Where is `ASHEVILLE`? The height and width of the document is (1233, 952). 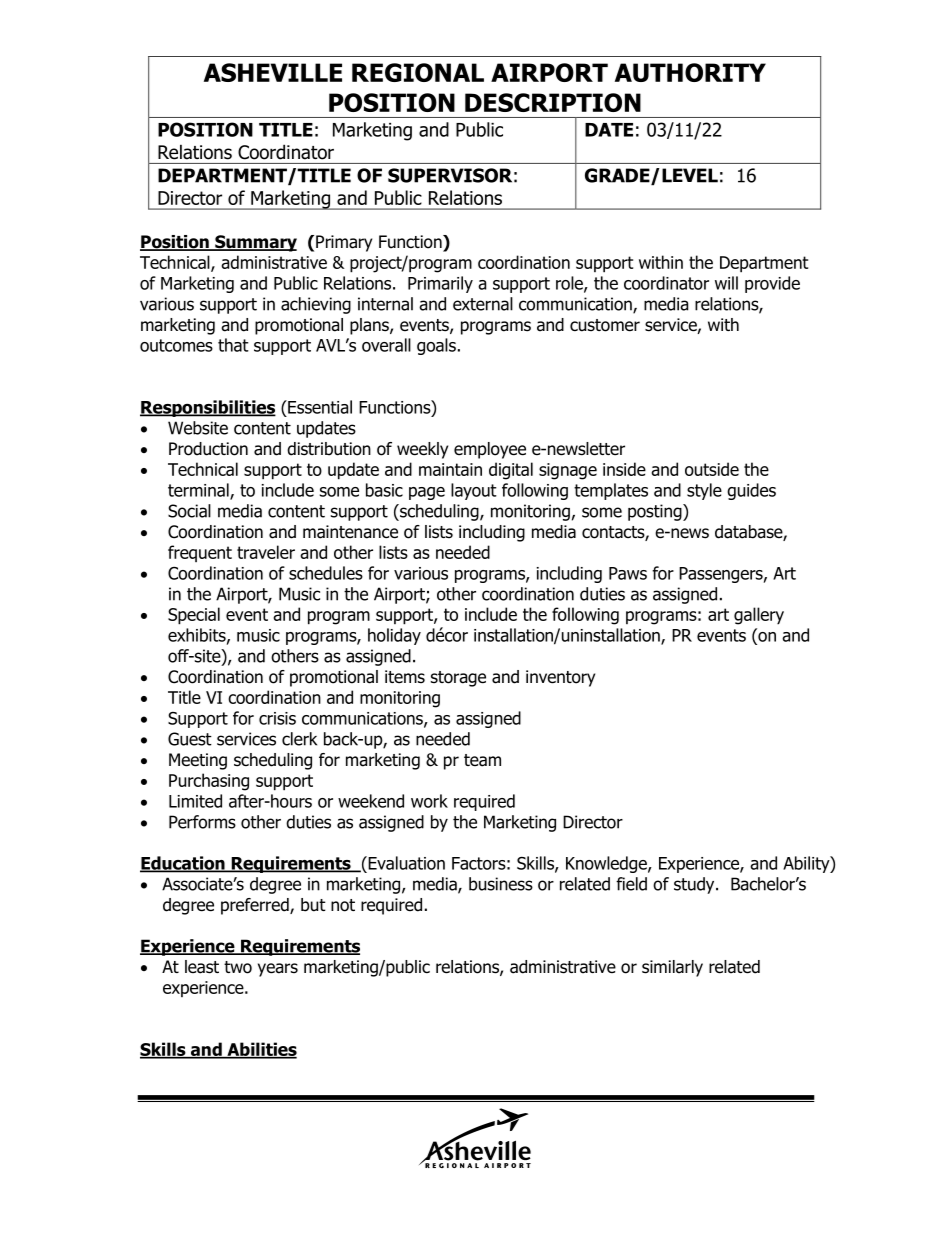
ASHEVILLE is located at coordinates (273, 72).
